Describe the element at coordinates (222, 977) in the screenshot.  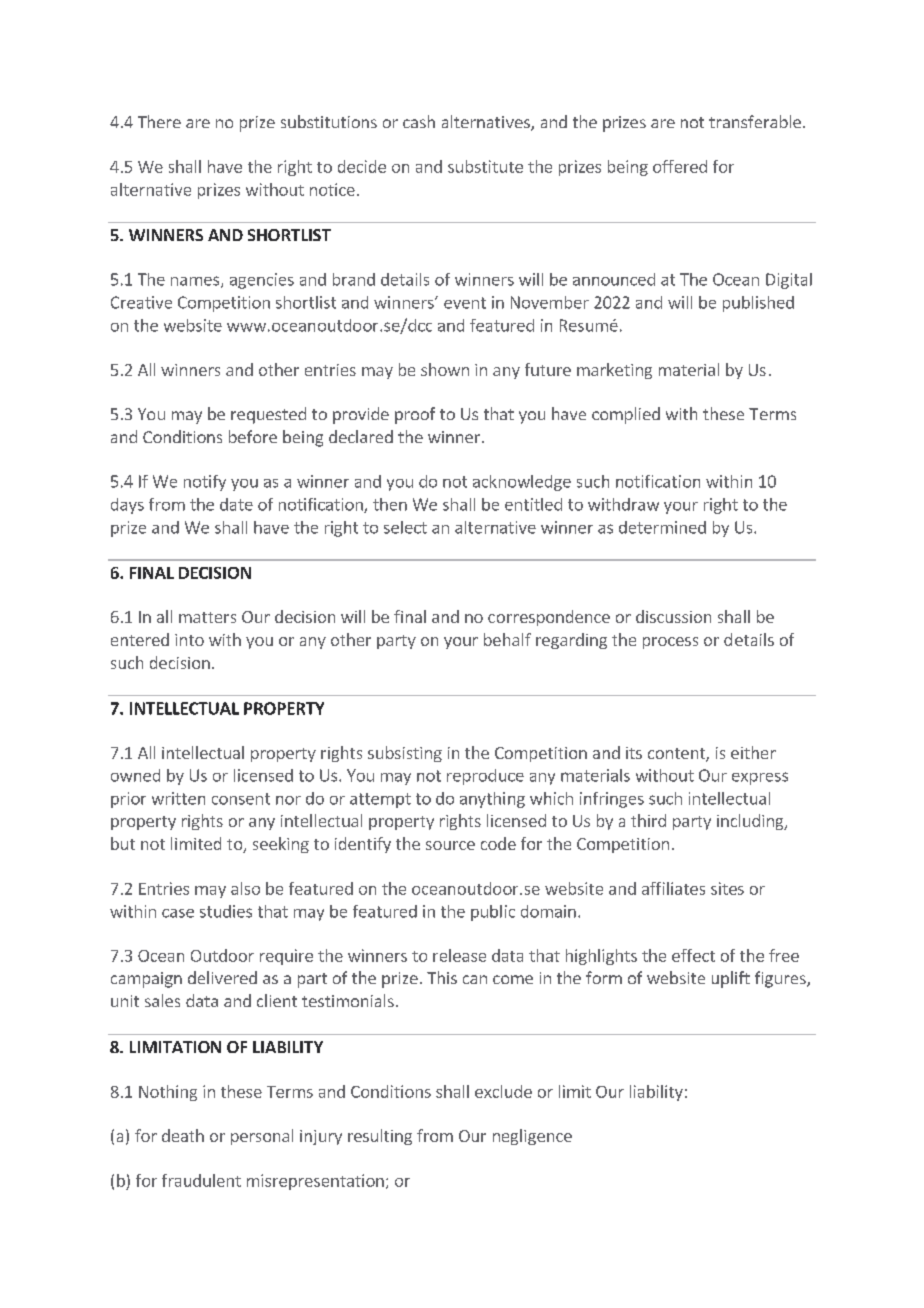
I see `delivered` at that location.
